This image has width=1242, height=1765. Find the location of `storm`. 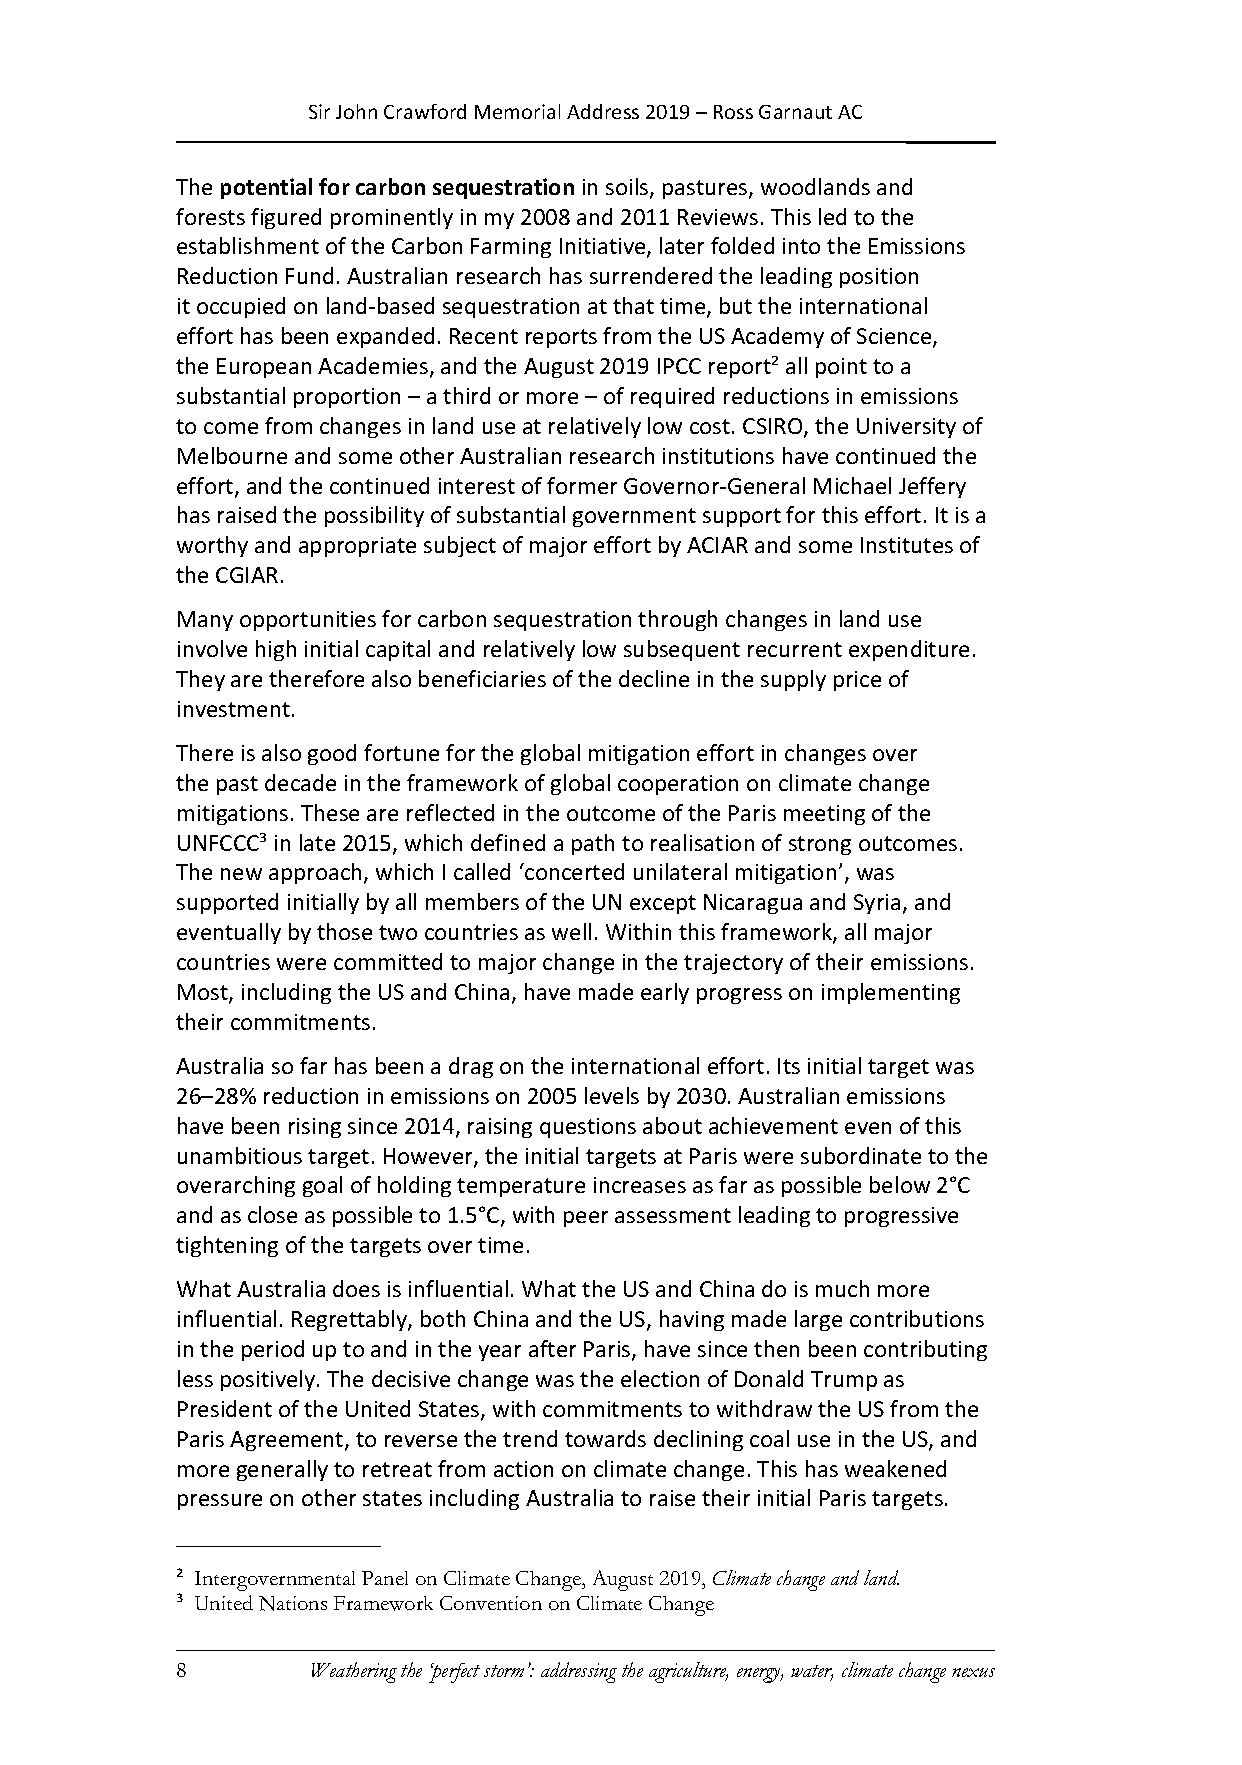

storm is located at coordinates (504, 1671).
